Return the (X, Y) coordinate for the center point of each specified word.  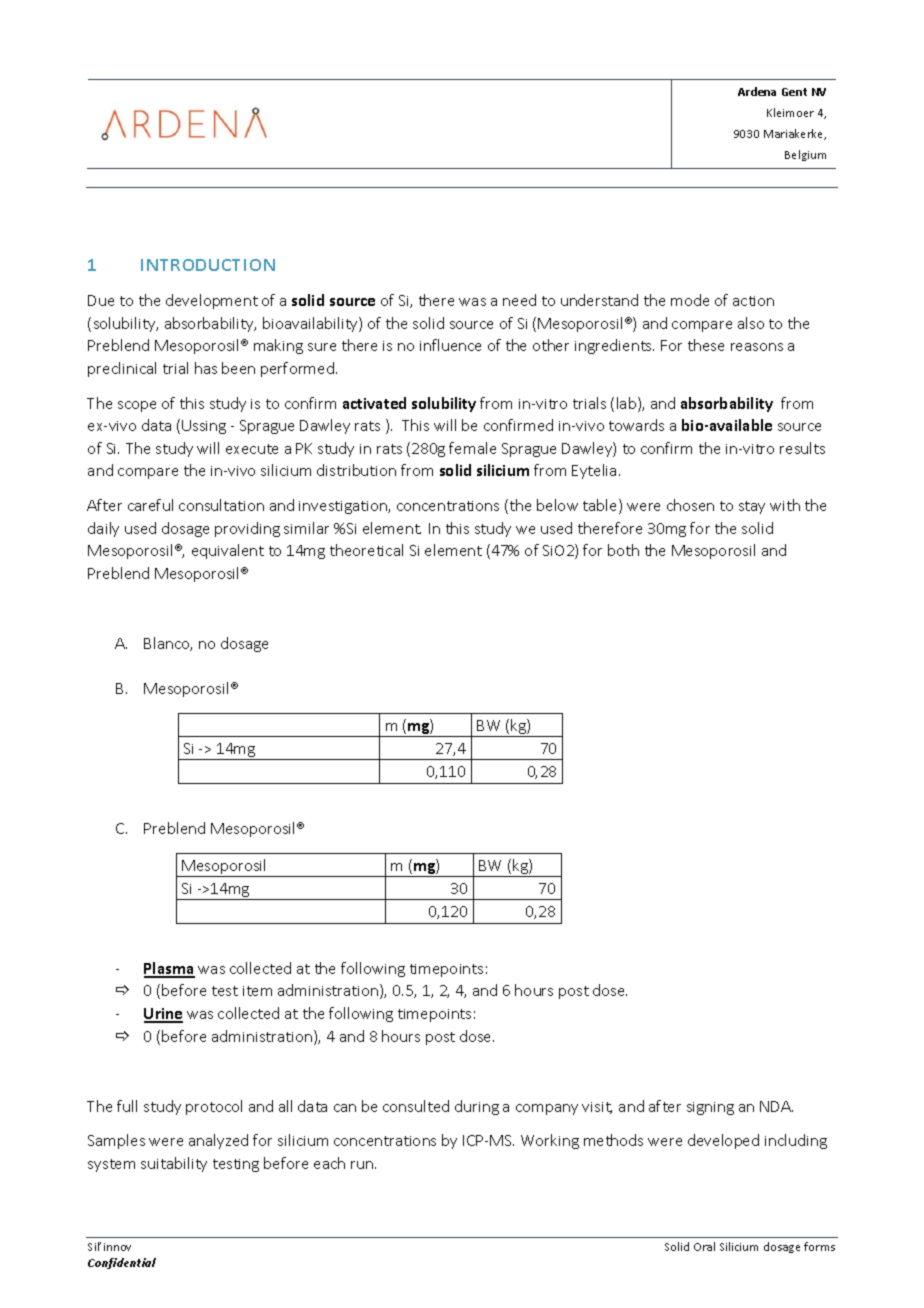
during (477, 1107)
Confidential (122, 1263)
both (623, 550)
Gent (794, 92)
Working (550, 1141)
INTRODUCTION (208, 265)
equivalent (228, 551)
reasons (757, 347)
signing (710, 1108)
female (472, 448)
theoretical (366, 550)
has (206, 368)
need (519, 300)
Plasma (169, 969)
